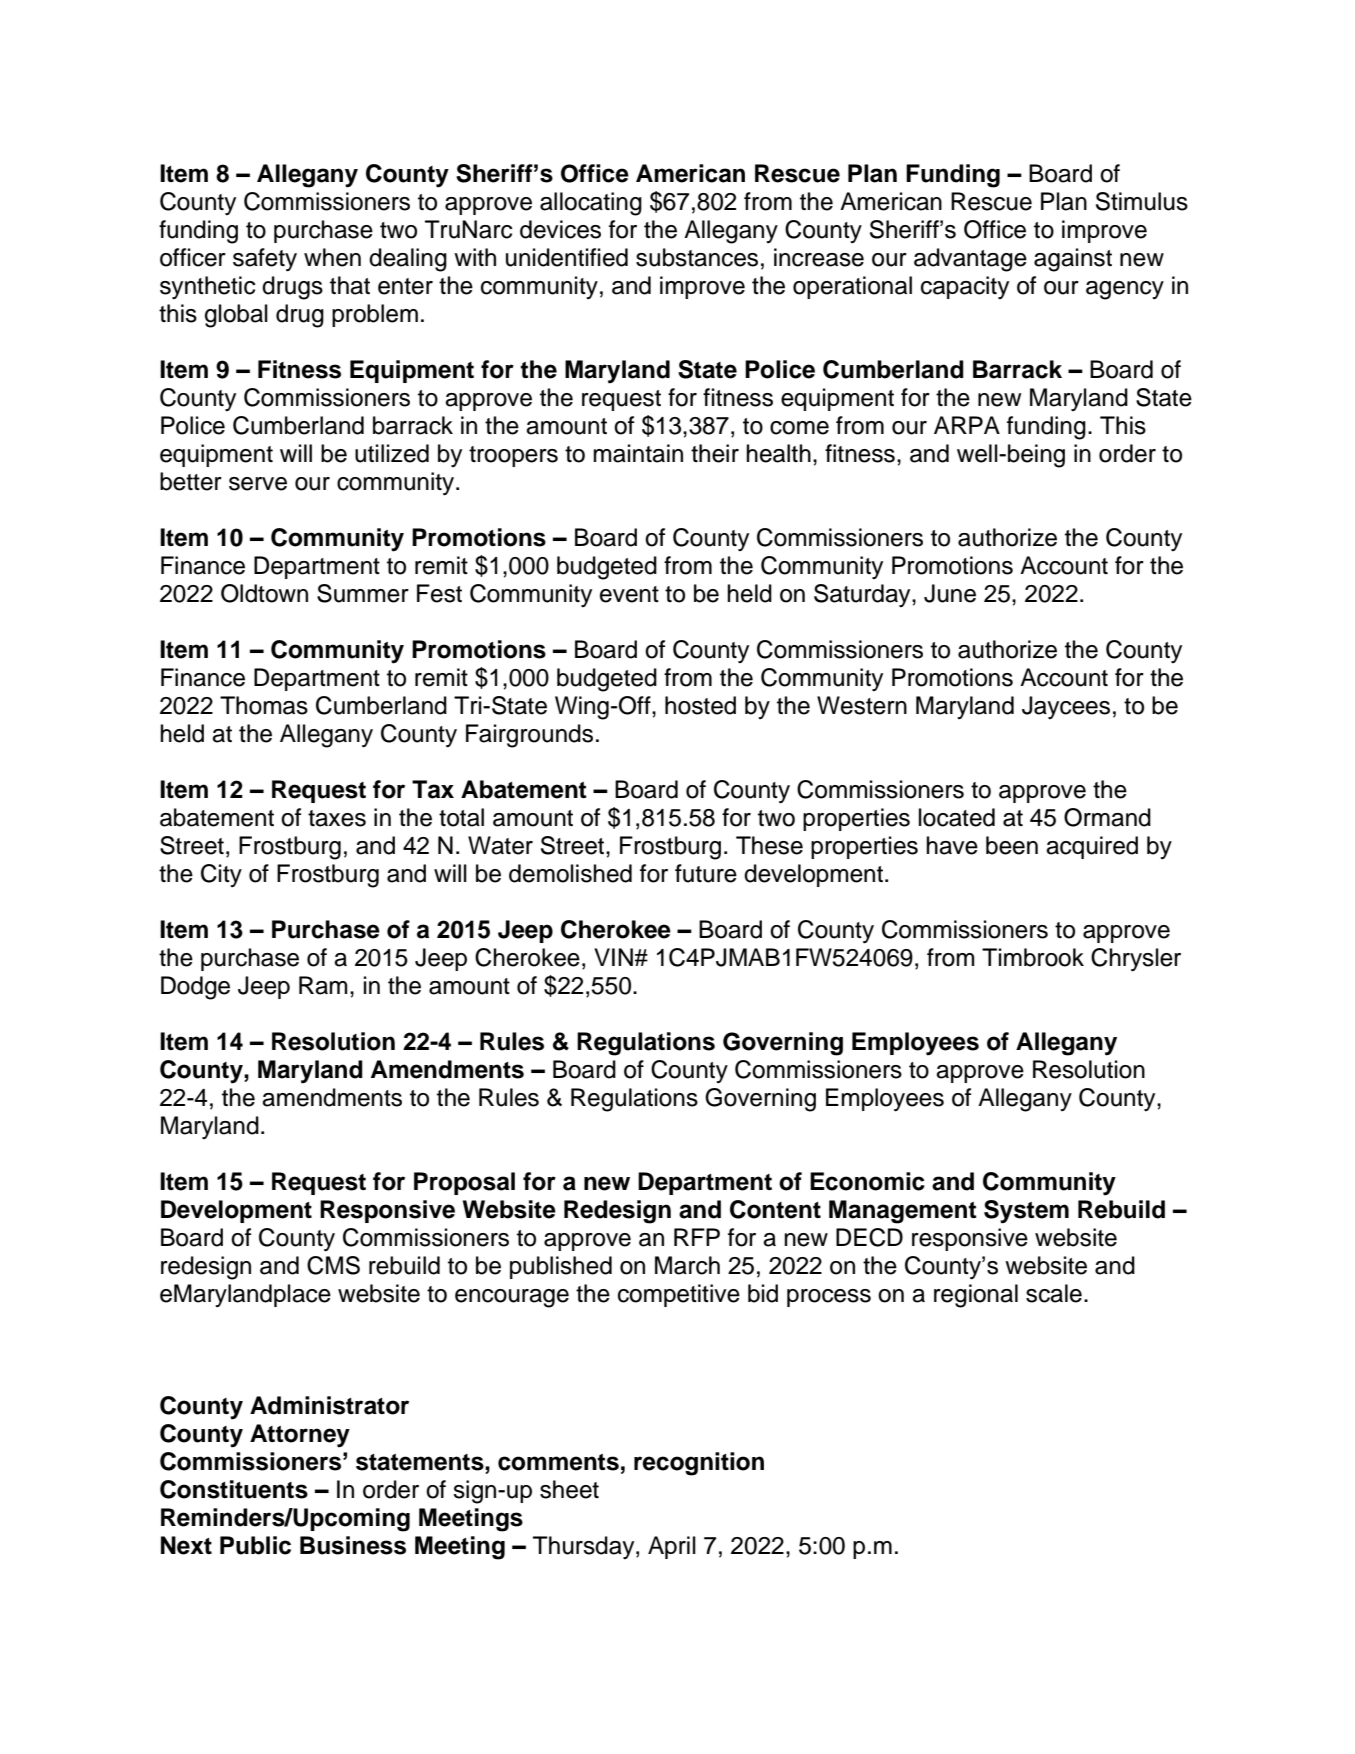 The width and height of the image is (1355, 1754). What do you see at coordinates (332, 257) in the image?
I see `when` at bounding box center [332, 257].
